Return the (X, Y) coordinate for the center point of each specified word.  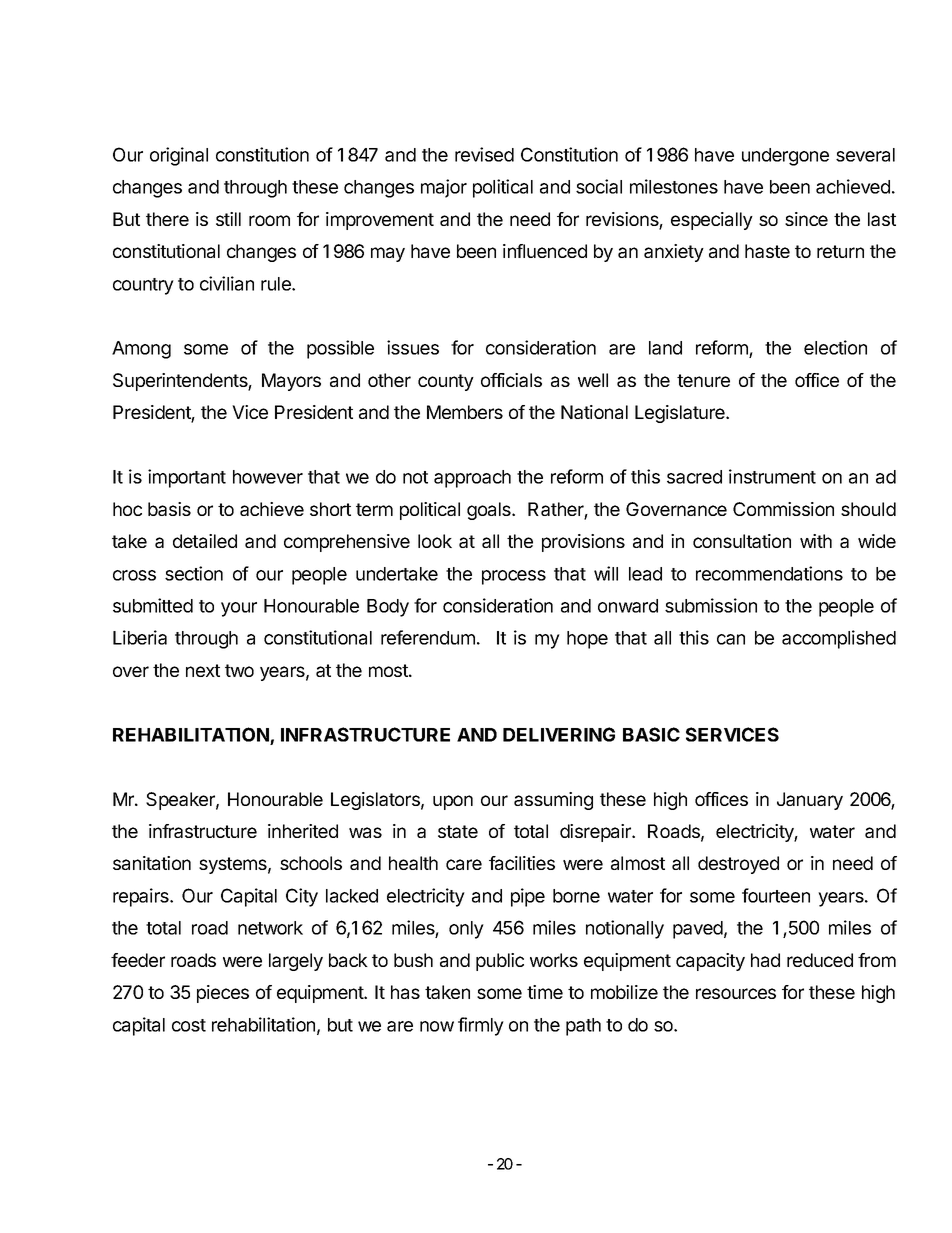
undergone (785, 157)
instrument (772, 476)
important (187, 478)
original (179, 156)
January (810, 801)
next (203, 670)
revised (484, 154)
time (545, 992)
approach (472, 479)
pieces (223, 994)
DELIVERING (559, 734)
